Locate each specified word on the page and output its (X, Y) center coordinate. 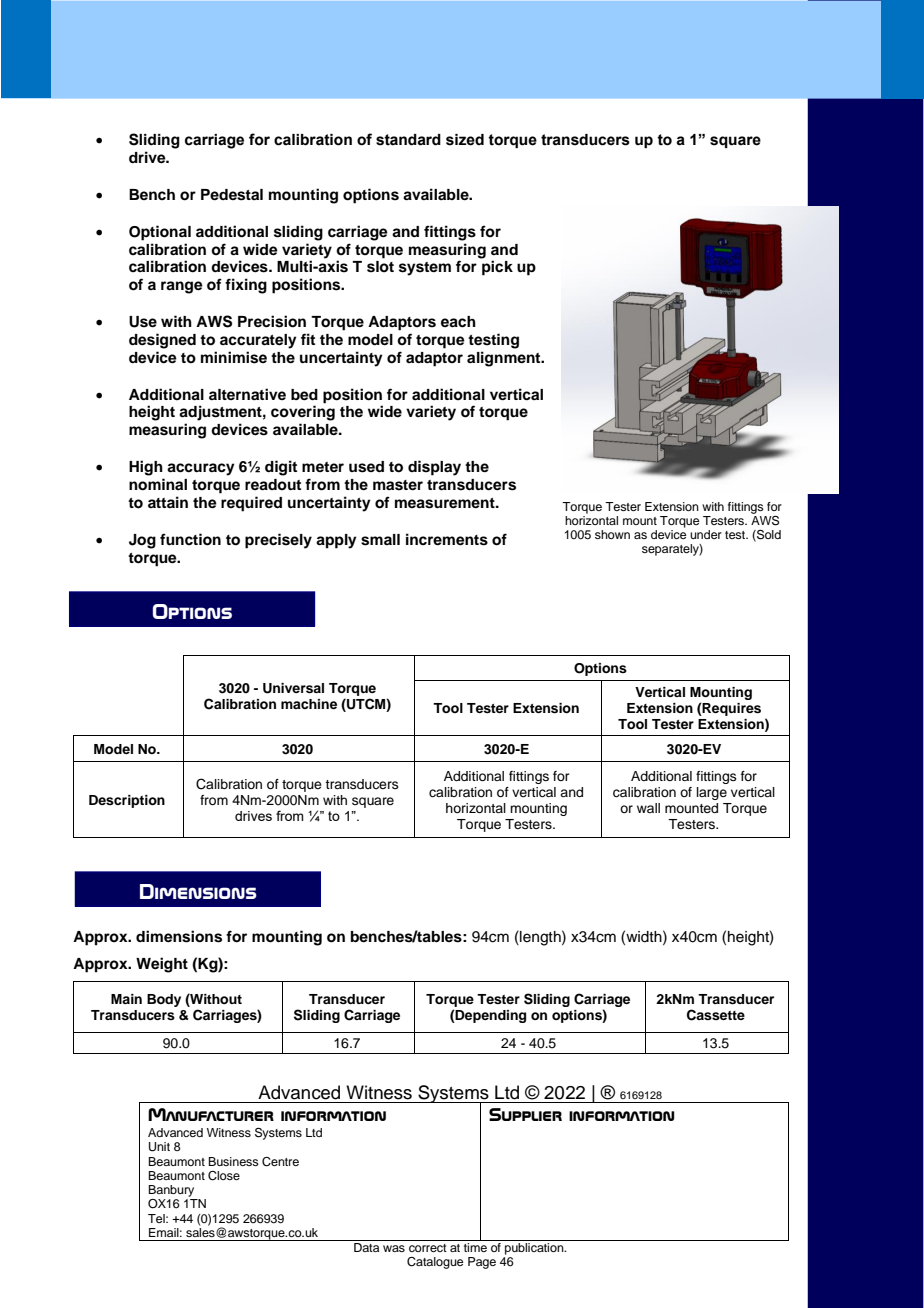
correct (428, 1248)
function (190, 539)
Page (482, 1263)
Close (224, 1176)
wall (648, 808)
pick (497, 268)
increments (447, 539)
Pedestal (232, 195)
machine (309, 704)
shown (612, 534)
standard (408, 140)
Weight (162, 965)
